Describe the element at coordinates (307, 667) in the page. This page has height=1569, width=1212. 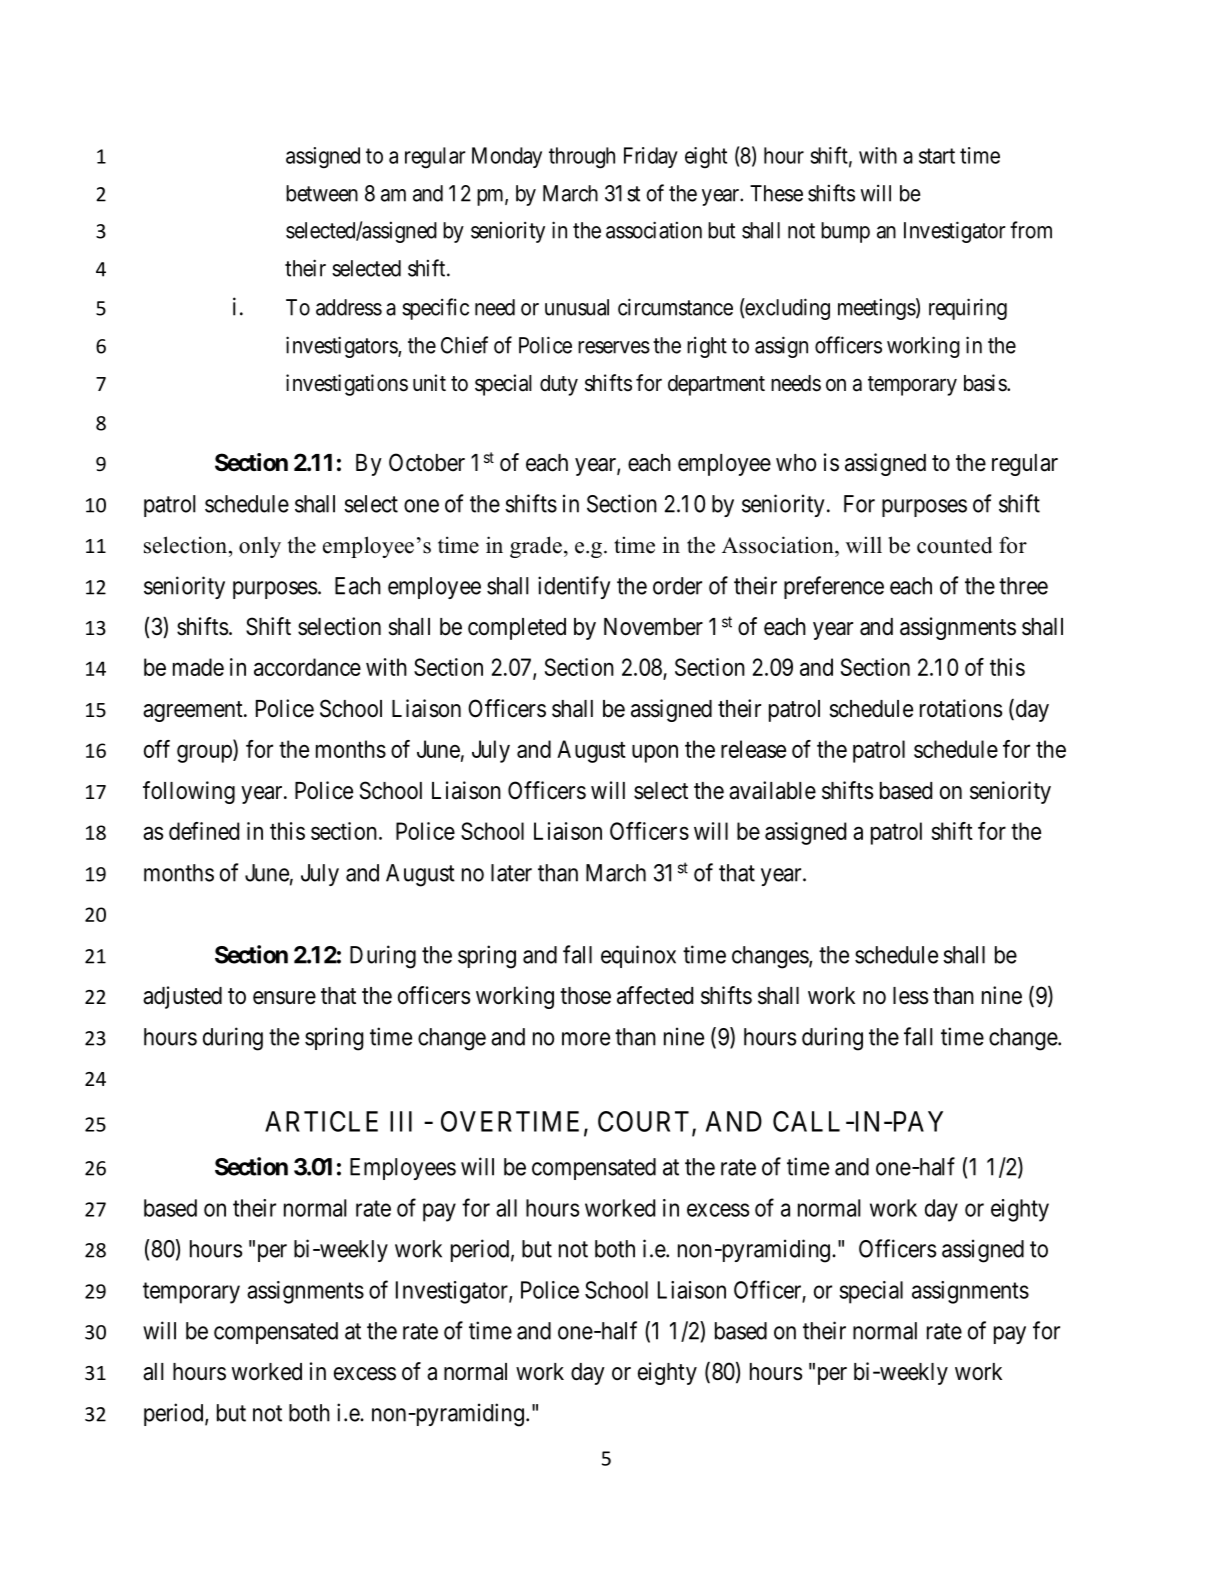
I see `accordance` at that location.
